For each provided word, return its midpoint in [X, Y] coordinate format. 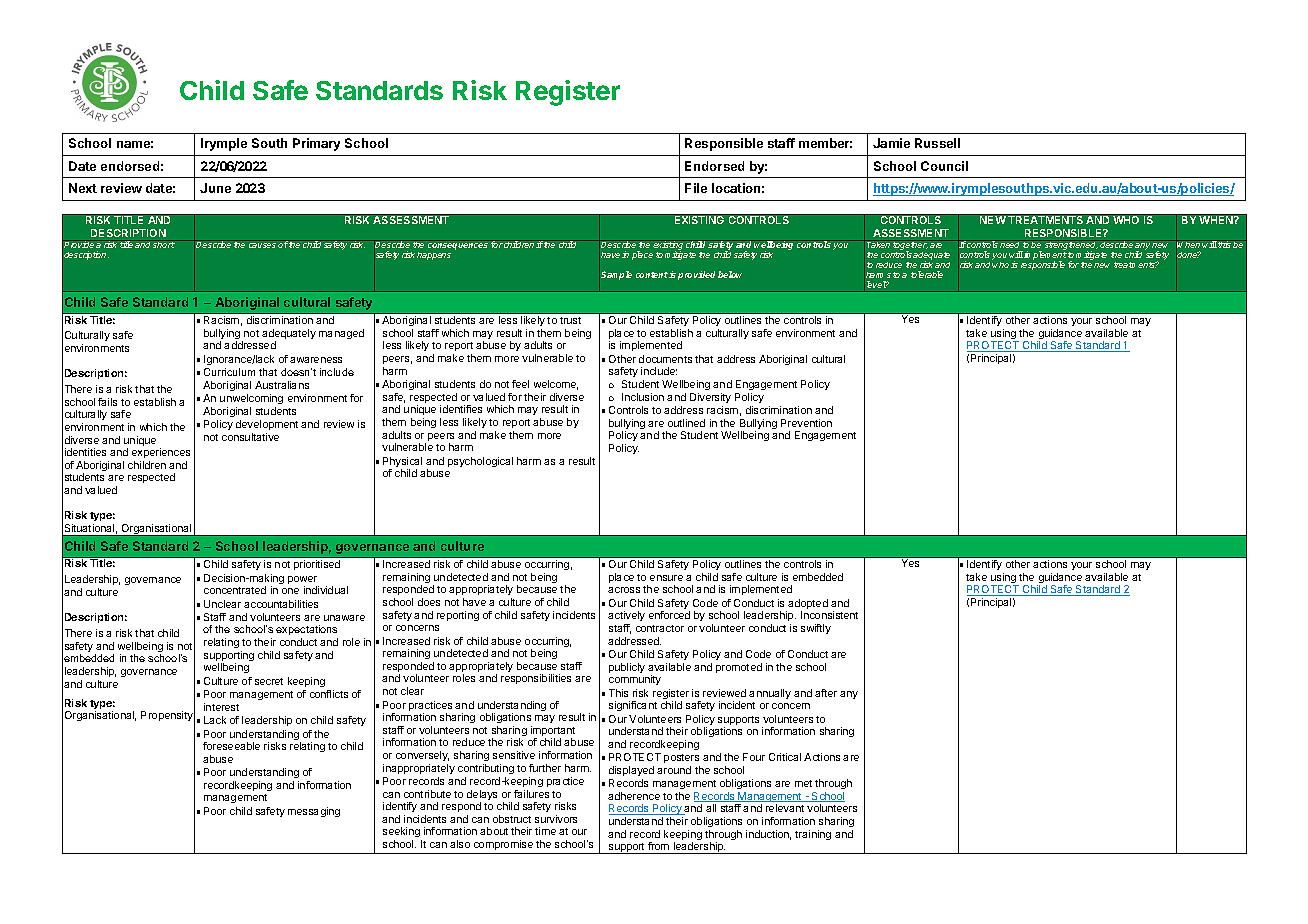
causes [262, 245]
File [696, 188]
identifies [461, 409]
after [826, 693]
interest [221, 707]
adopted [807, 605]
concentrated [235, 590]
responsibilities [536, 679]
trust [570, 320]
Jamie [891, 143]
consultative [250, 437]
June [215, 188]
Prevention [806, 423]
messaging [314, 812]
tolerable [927, 274]
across [624, 590]
